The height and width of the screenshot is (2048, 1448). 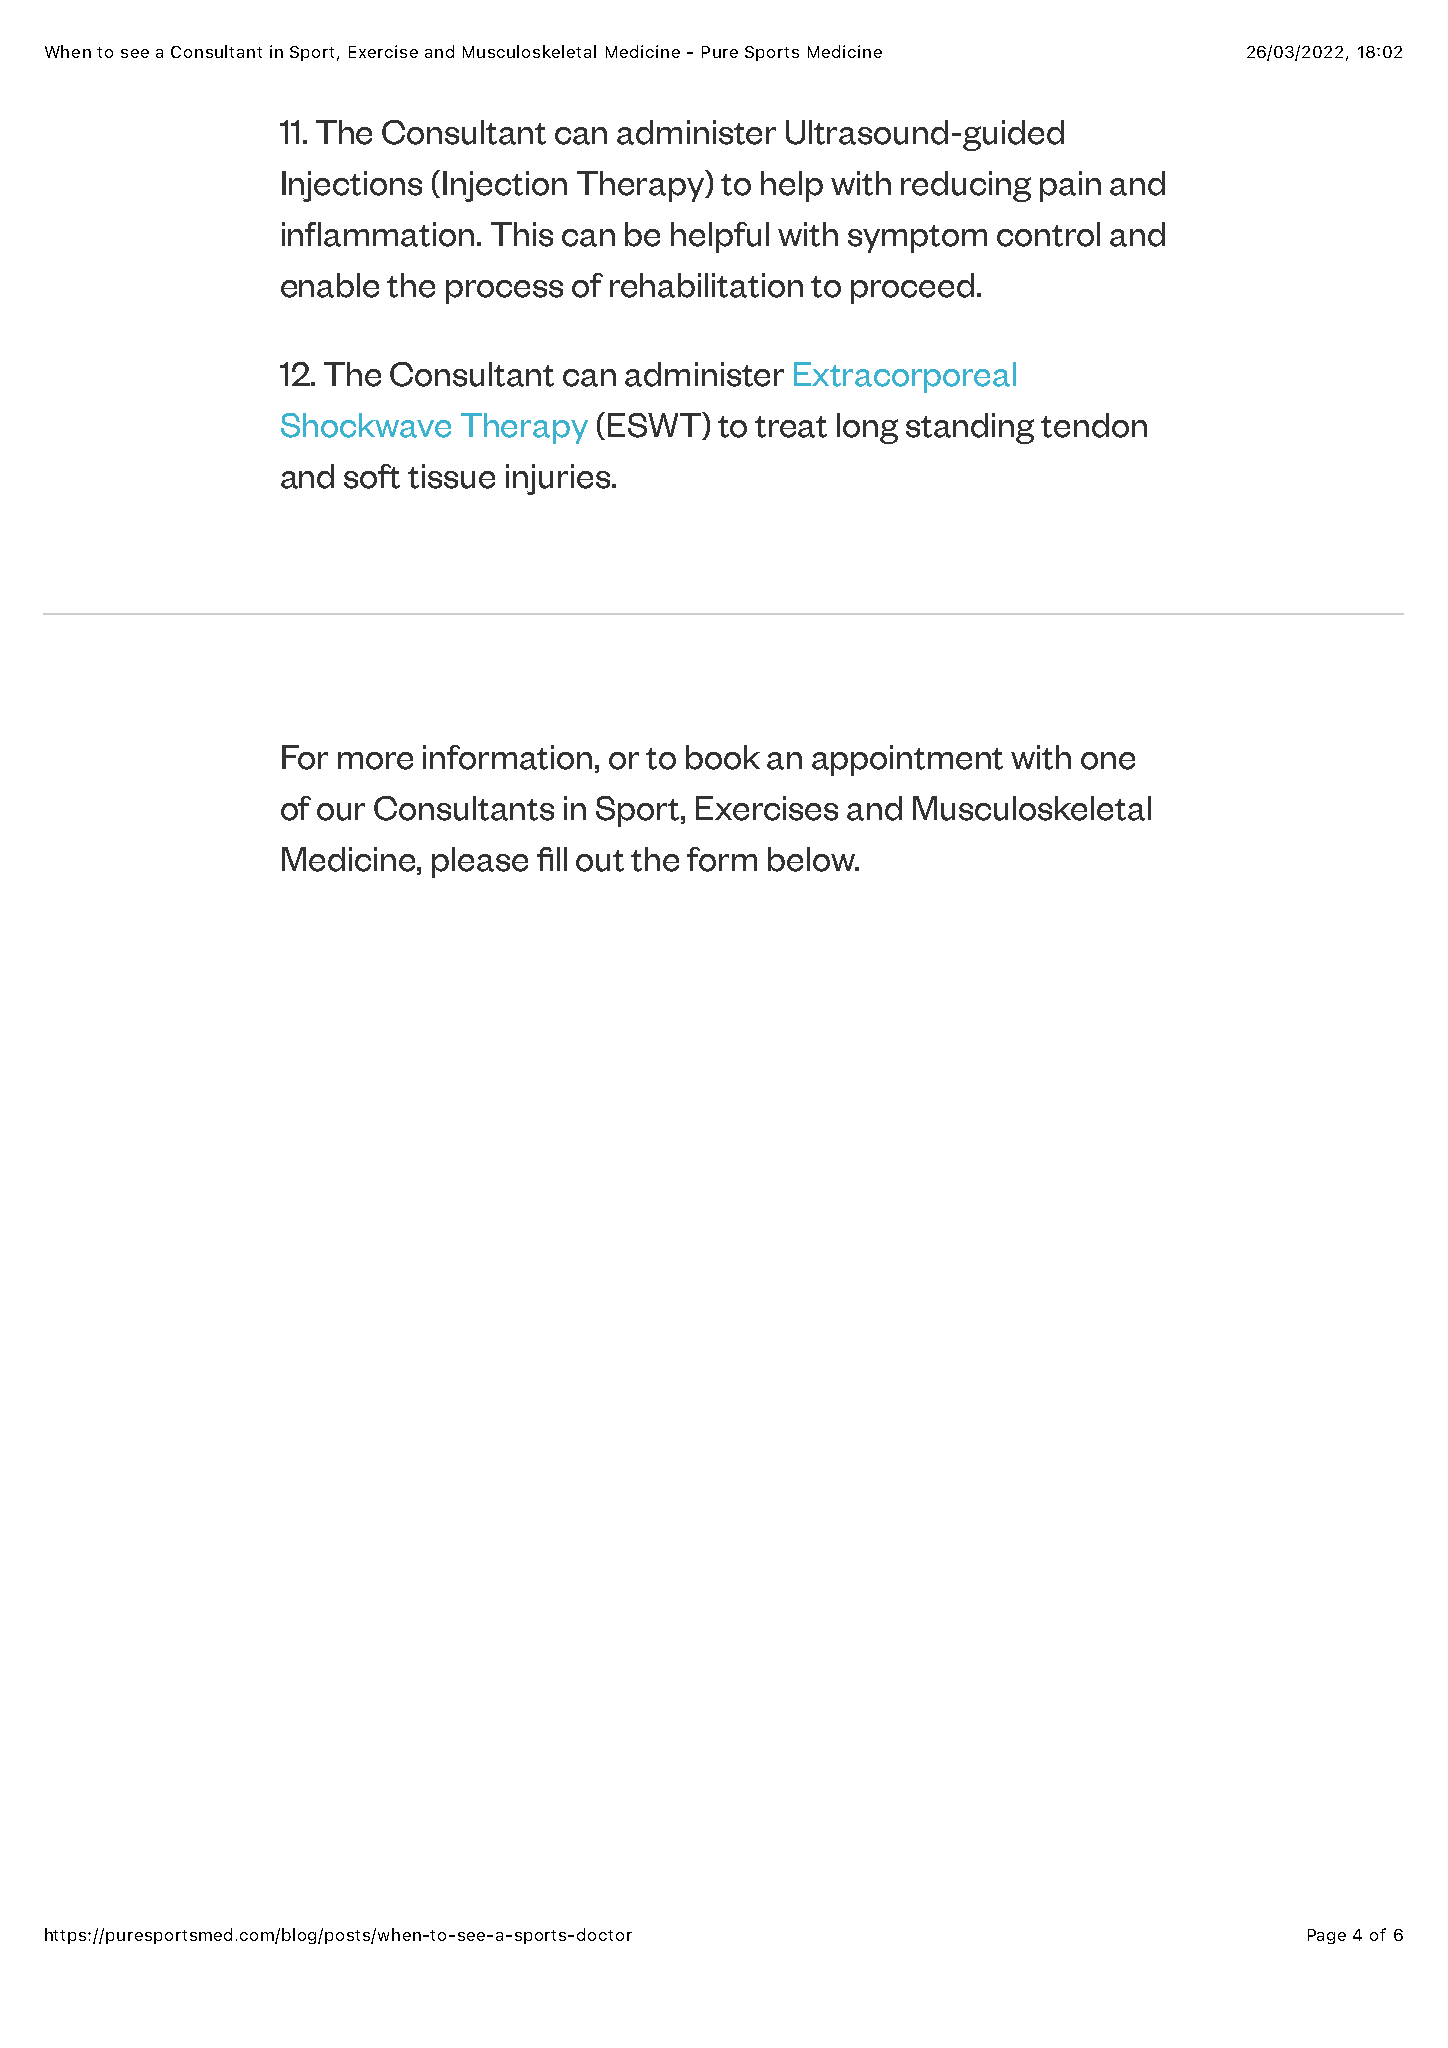 I want to click on symptom, so click(x=917, y=239).
